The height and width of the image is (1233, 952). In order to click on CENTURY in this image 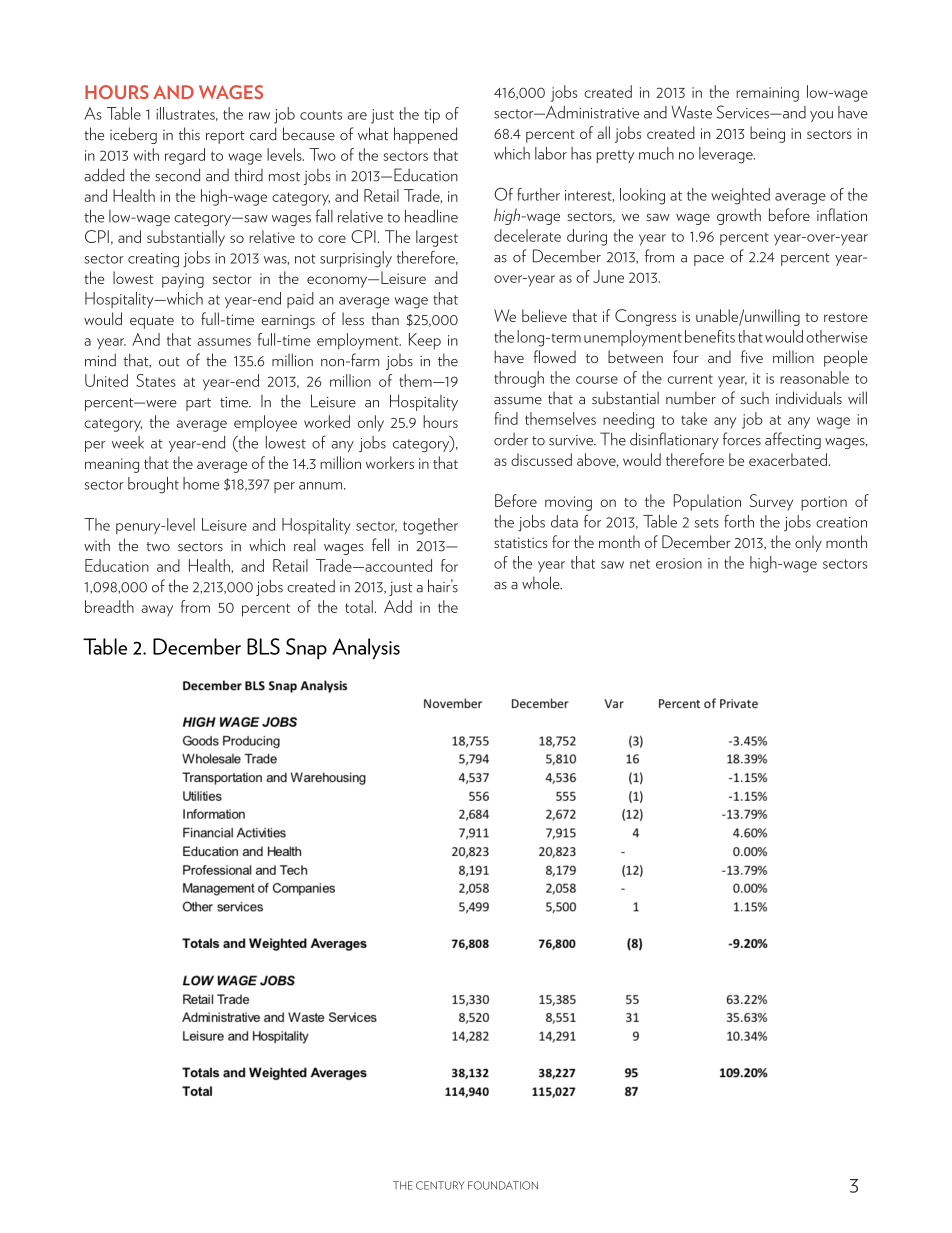, I will do `click(440, 1185)`.
